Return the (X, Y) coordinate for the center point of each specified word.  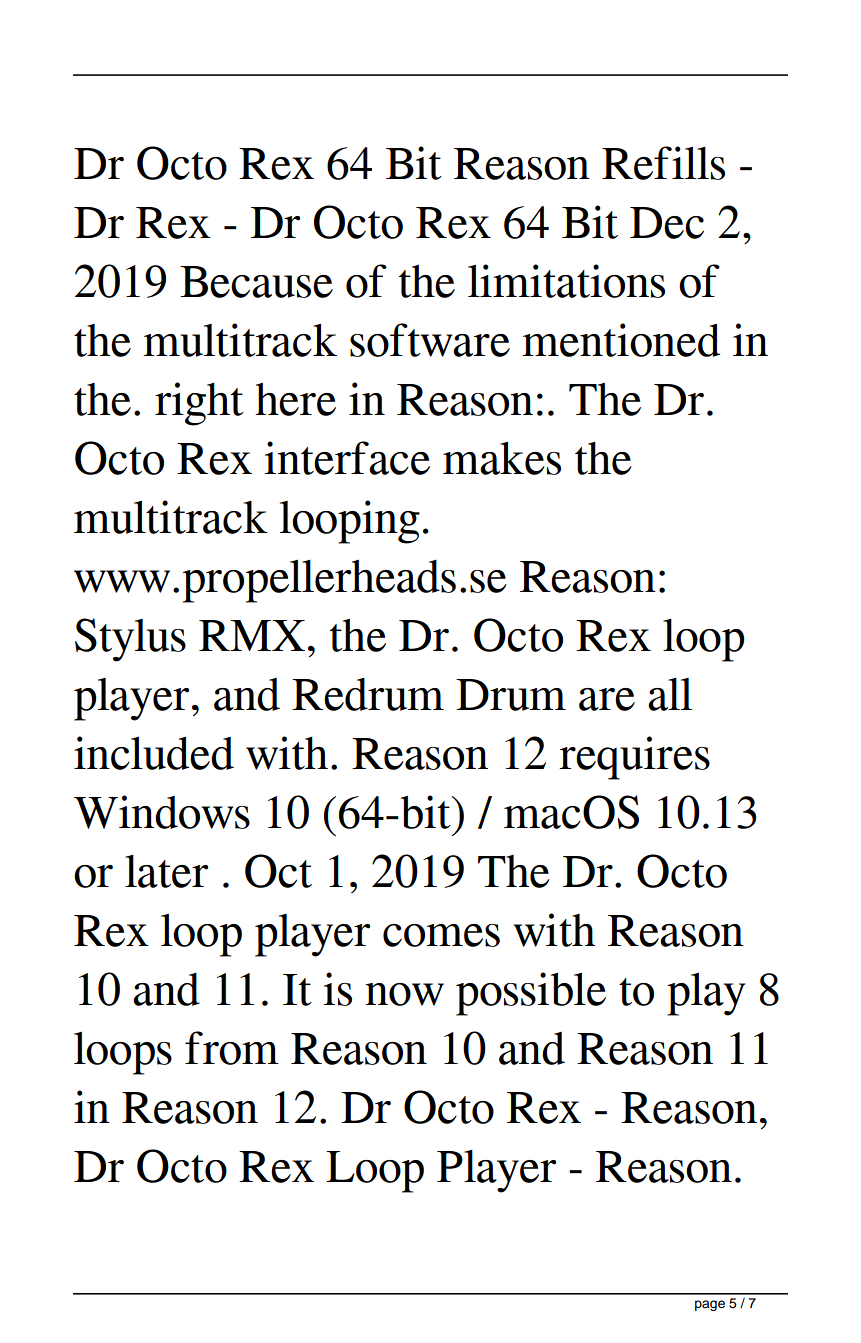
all (670, 694)
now (404, 994)
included (154, 753)
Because (256, 282)
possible (531, 994)
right (199, 404)
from (232, 1048)
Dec (667, 223)
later (166, 871)
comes (441, 935)
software (430, 340)
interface (347, 458)
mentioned (621, 340)
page (710, 1305)
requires (634, 758)
